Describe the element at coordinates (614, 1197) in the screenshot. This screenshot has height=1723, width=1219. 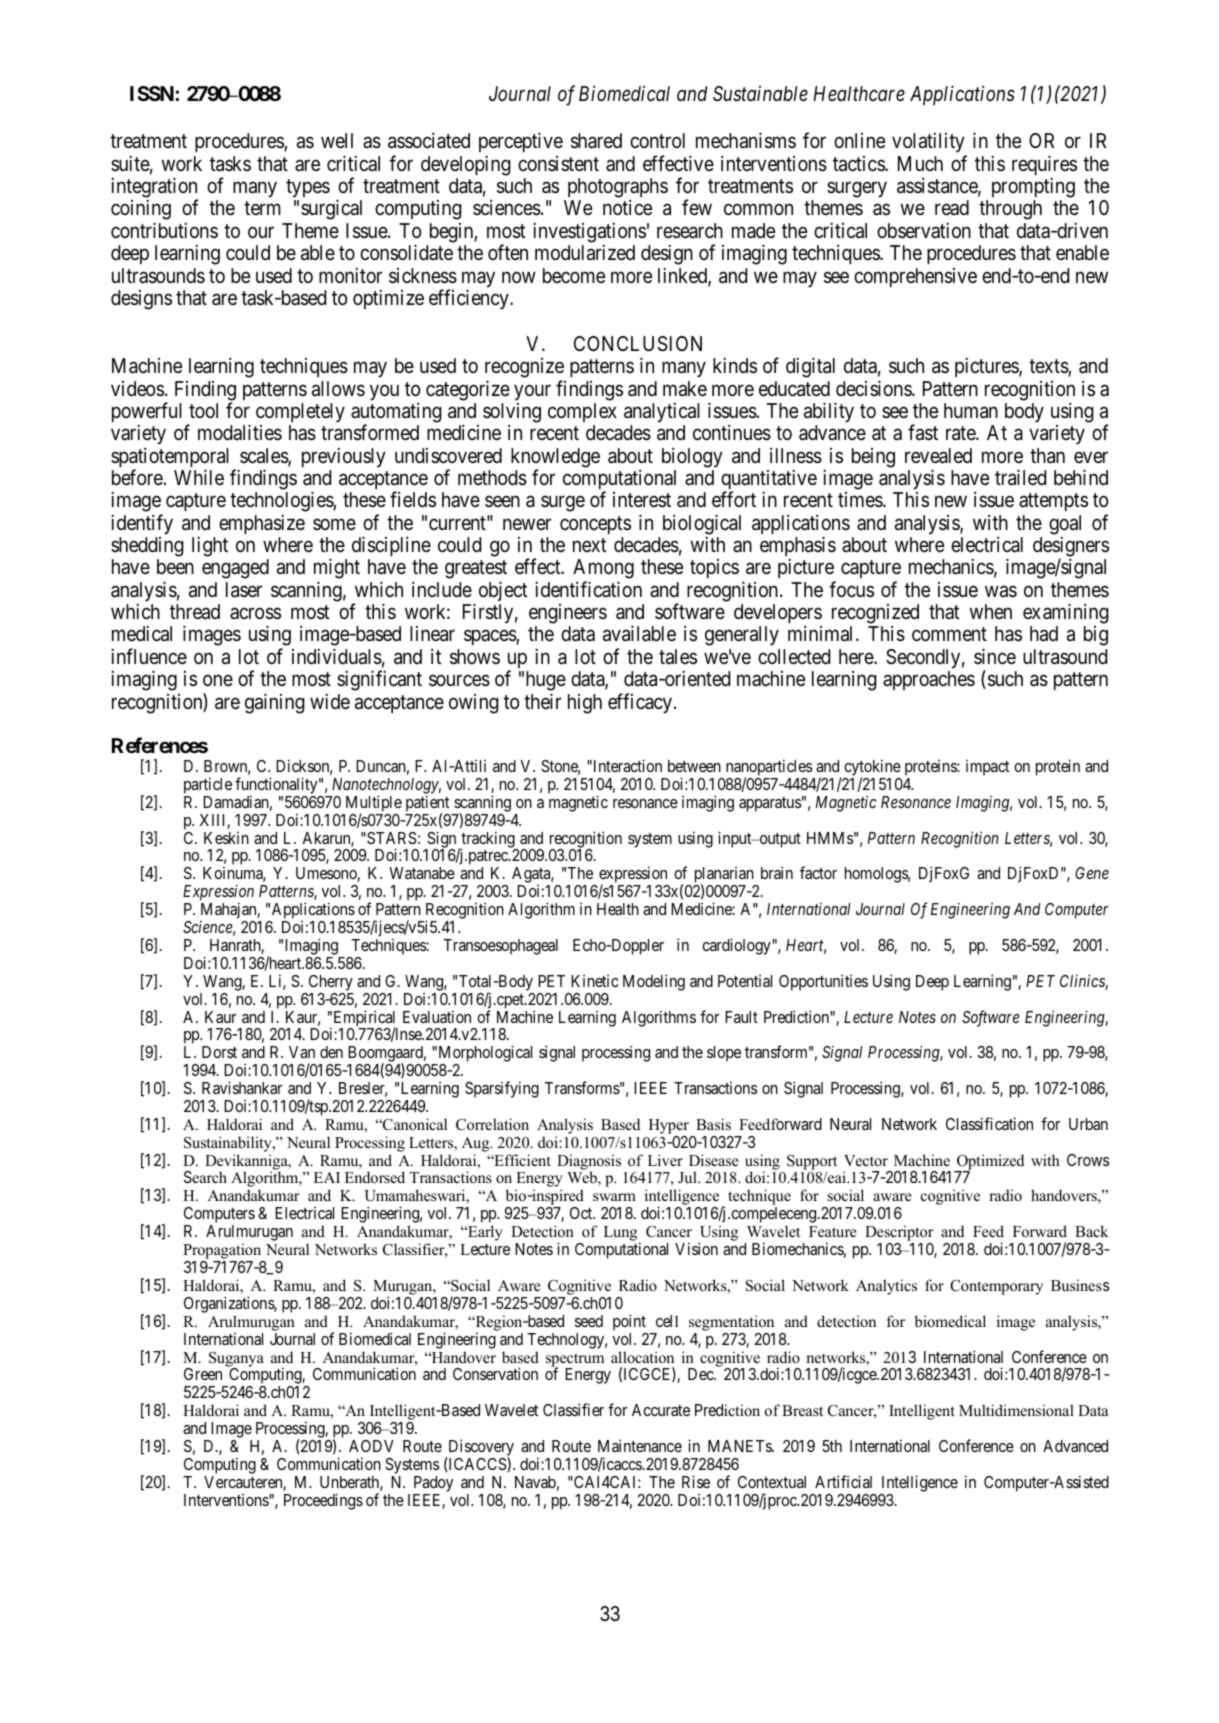
I see `swarm` at that location.
